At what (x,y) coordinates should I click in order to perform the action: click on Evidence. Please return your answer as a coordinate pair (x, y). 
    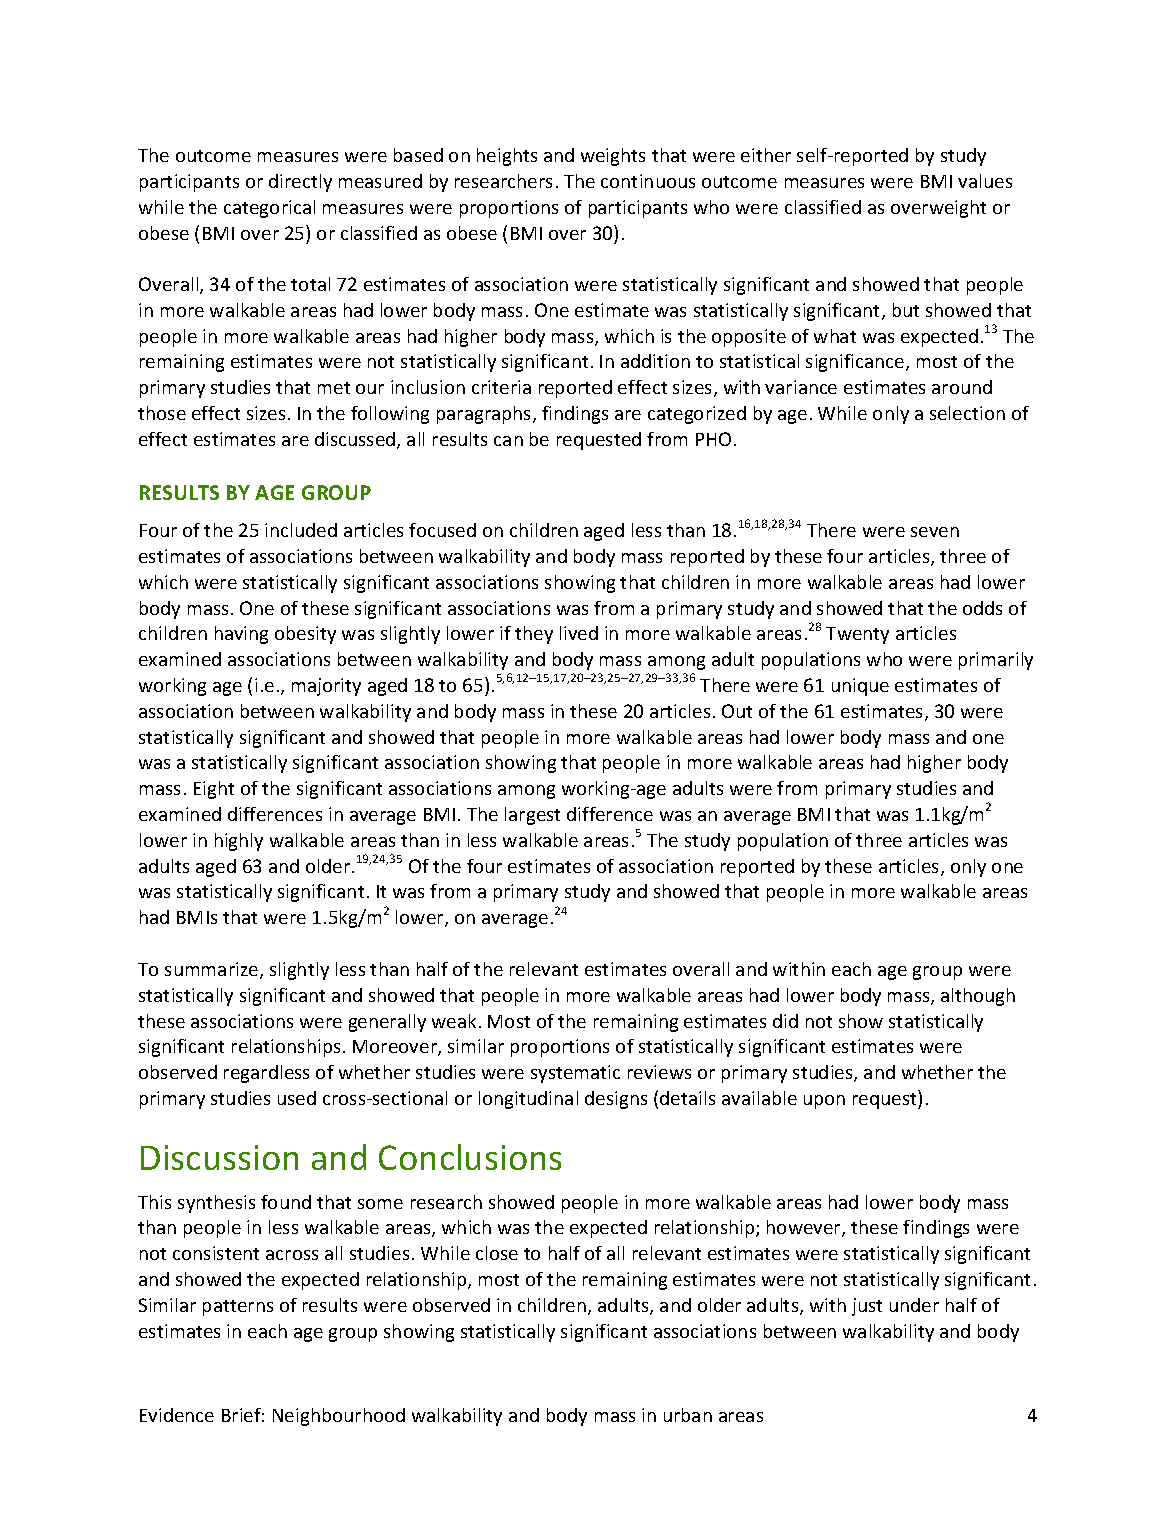
    Looking at the image, I should click on (177, 1415).
